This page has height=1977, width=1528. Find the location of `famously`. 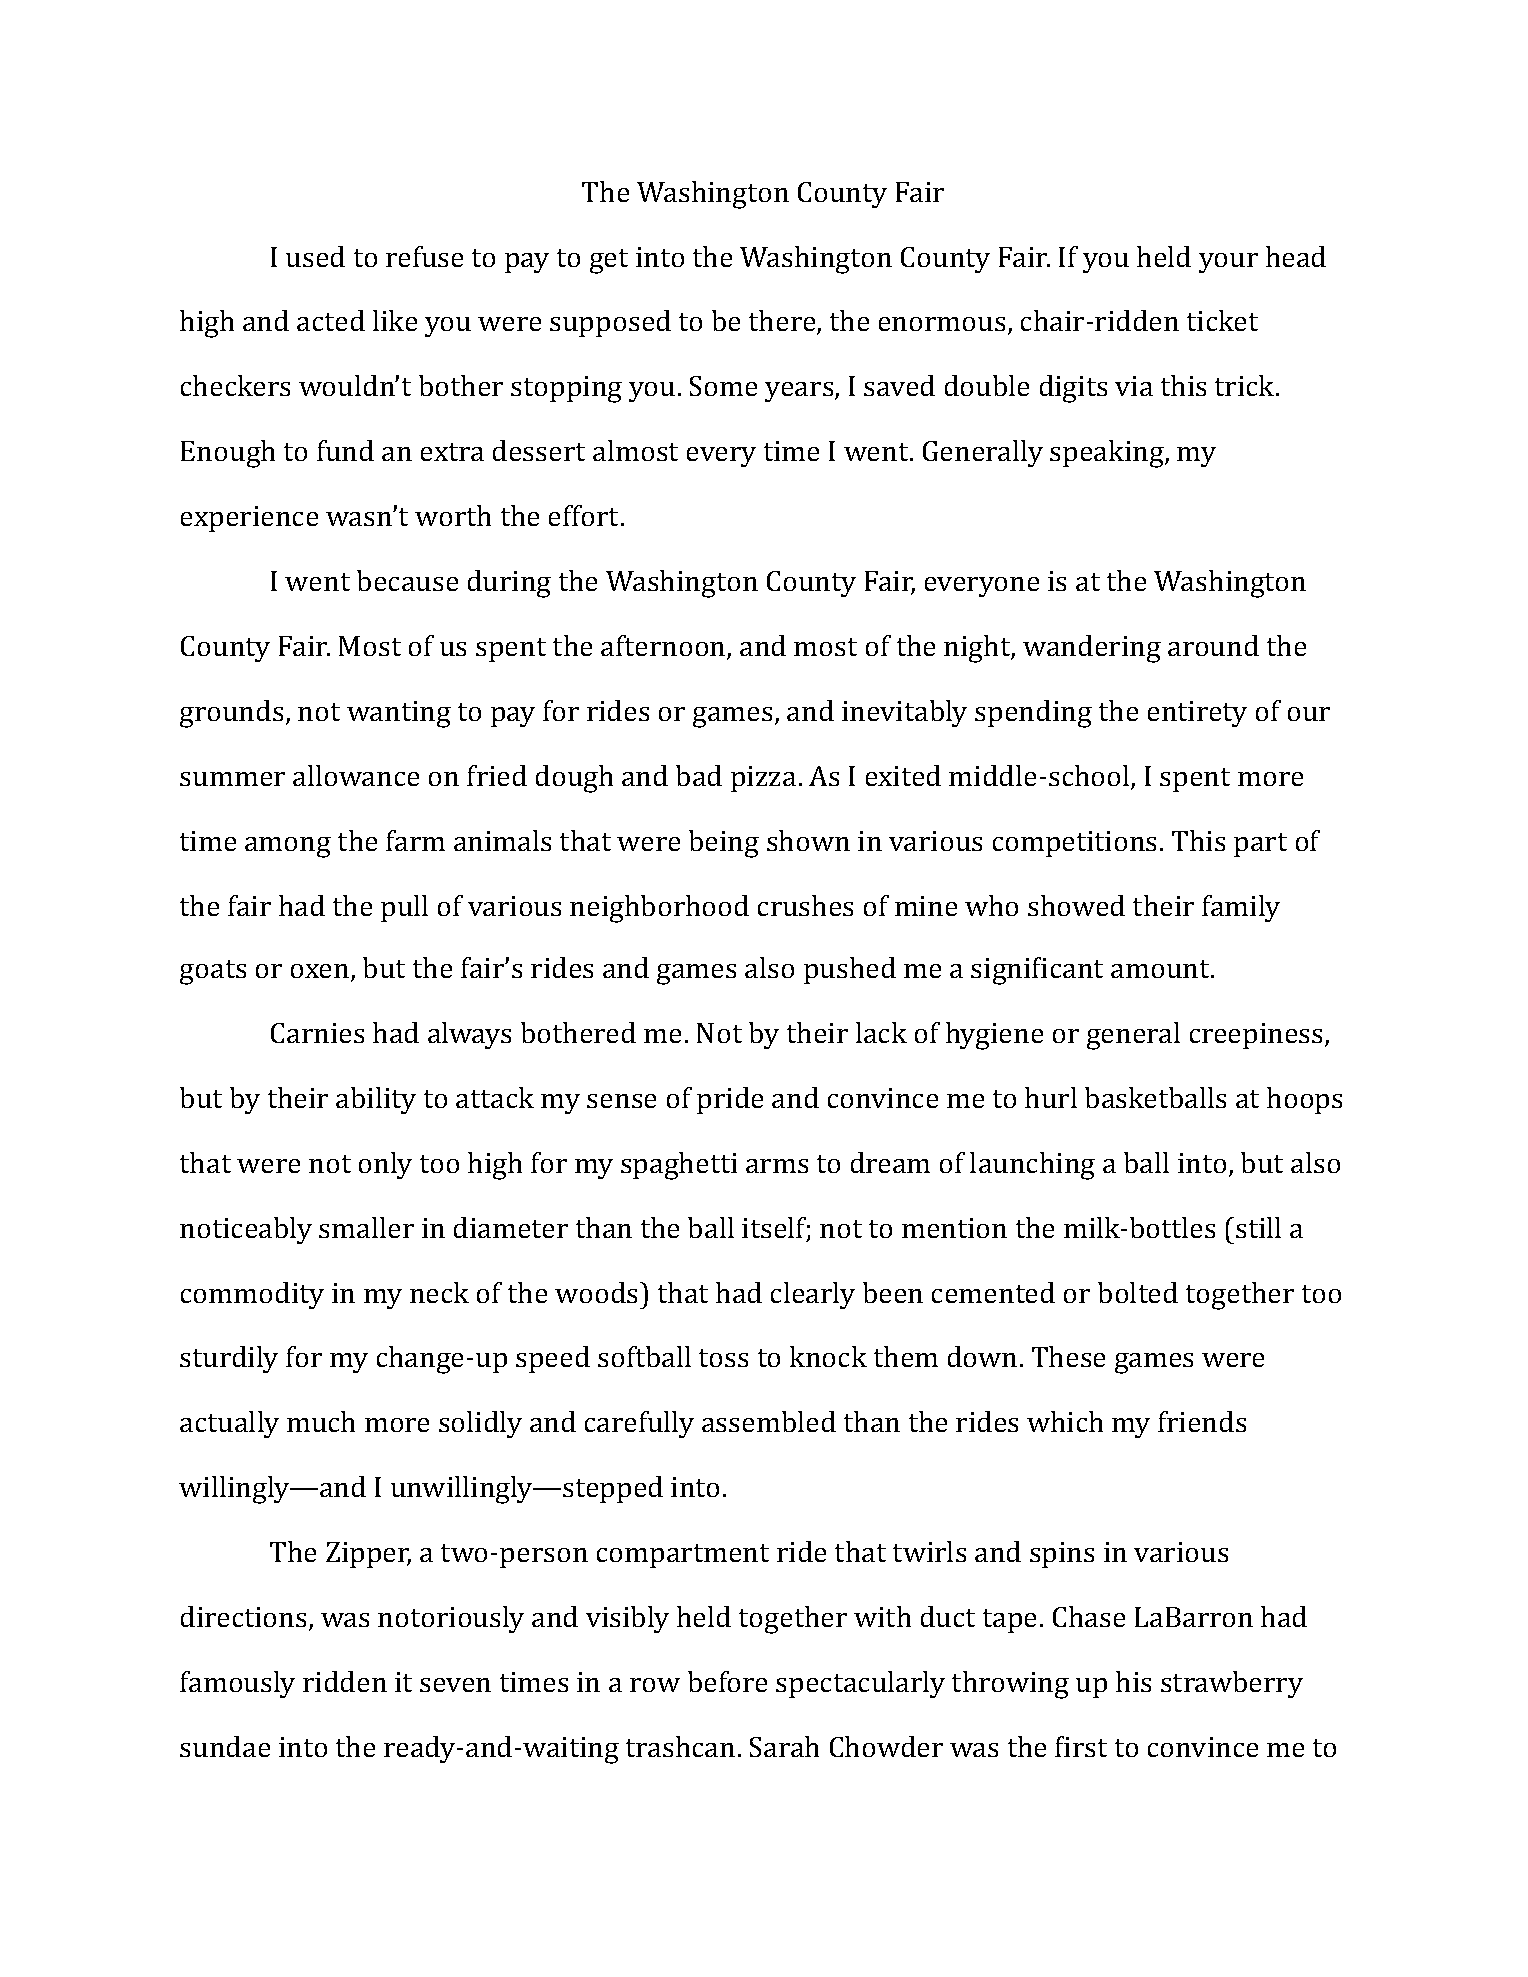

famously is located at coordinates (237, 1684).
